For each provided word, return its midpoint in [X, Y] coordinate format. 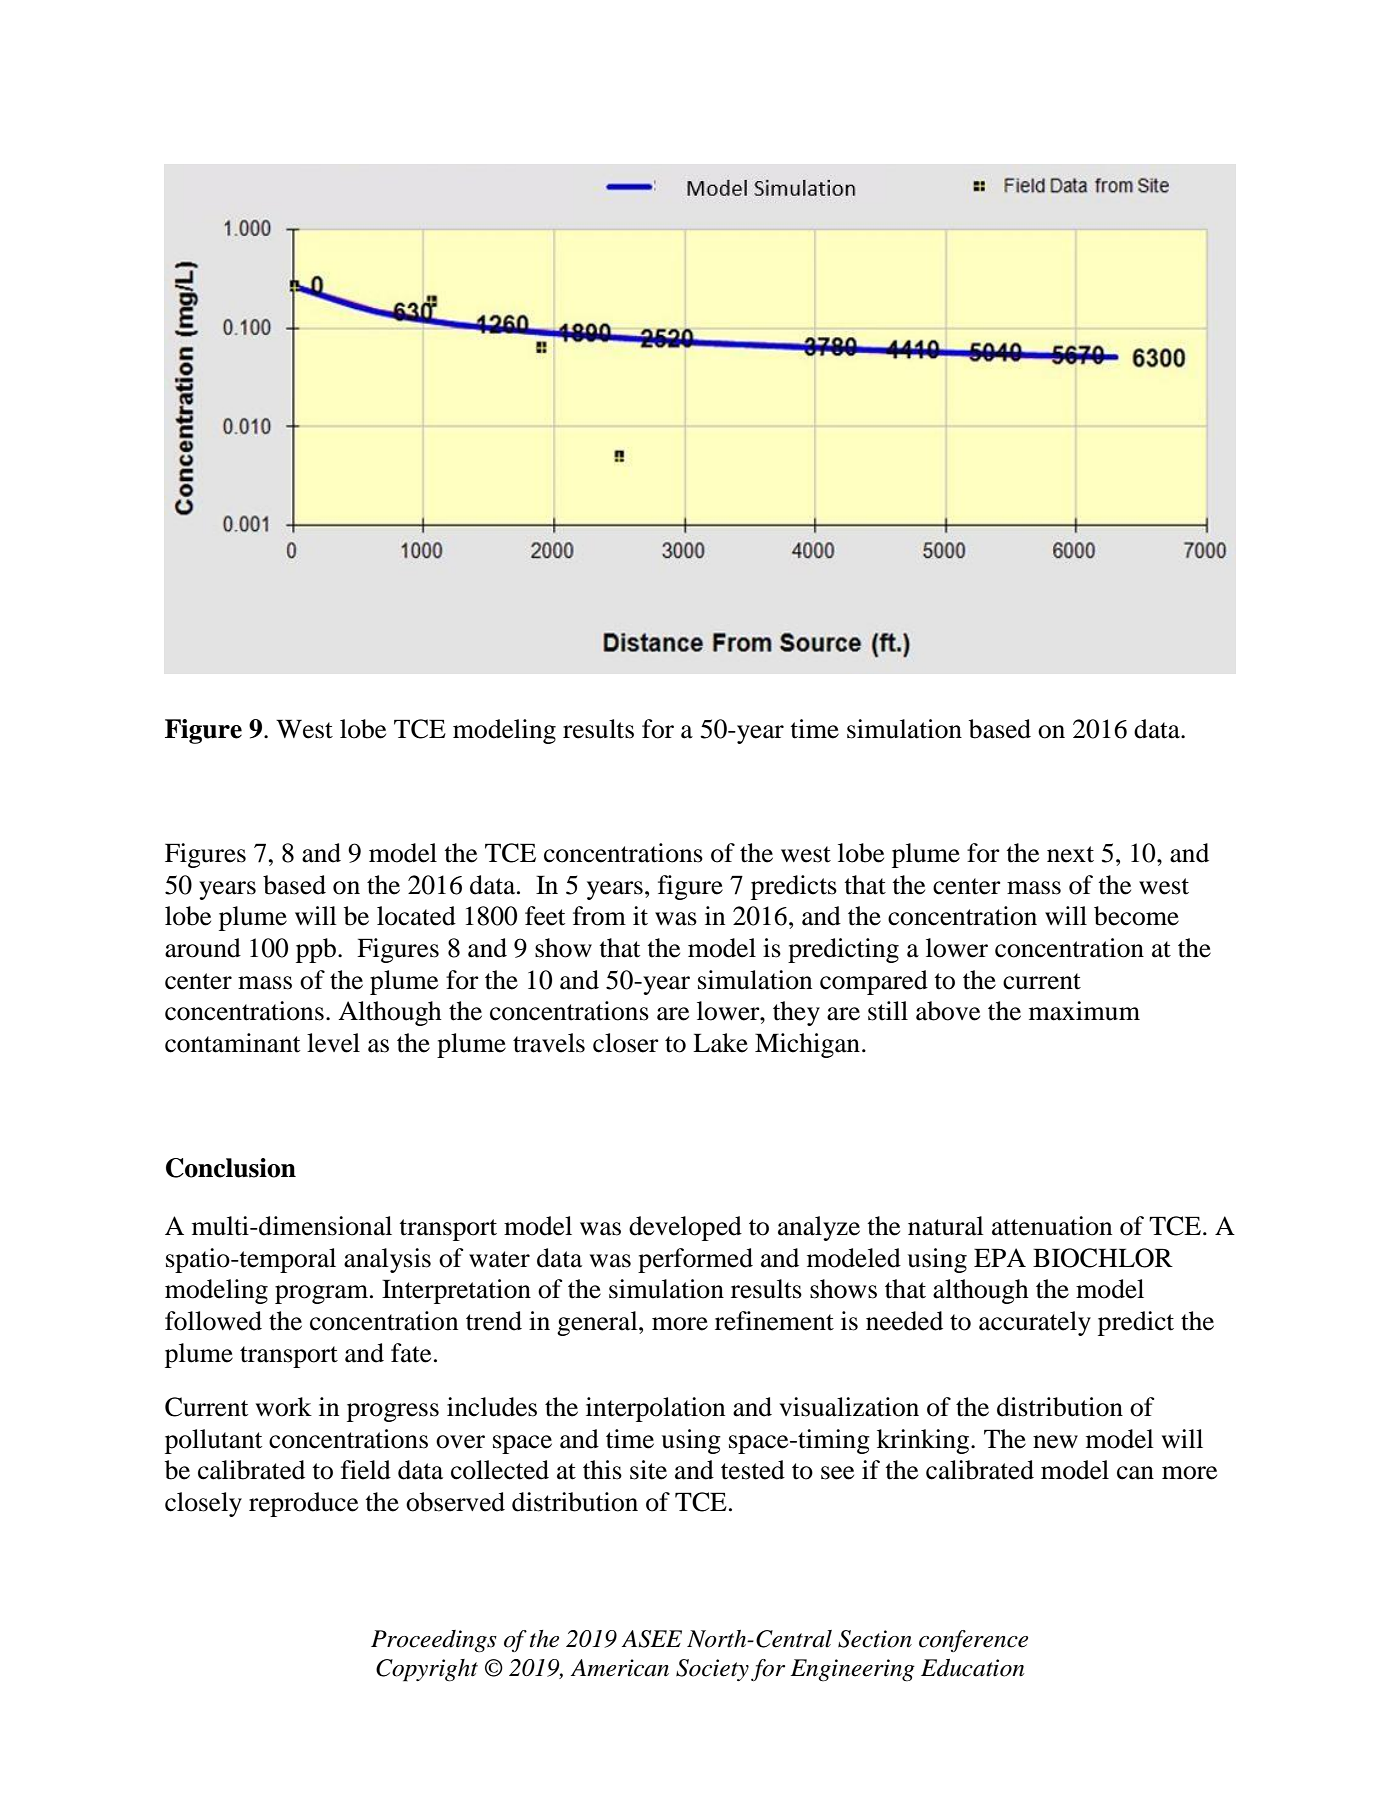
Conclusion [231, 1168]
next [1070, 854]
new [1055, 1442]
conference [973, 1641]
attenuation [1052, 1226]
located [416, 916]
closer [626, 1043]
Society [712, 1670]
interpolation [655, 1409]
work [284, 1407]
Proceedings [434, 1641]
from [599, 916]
